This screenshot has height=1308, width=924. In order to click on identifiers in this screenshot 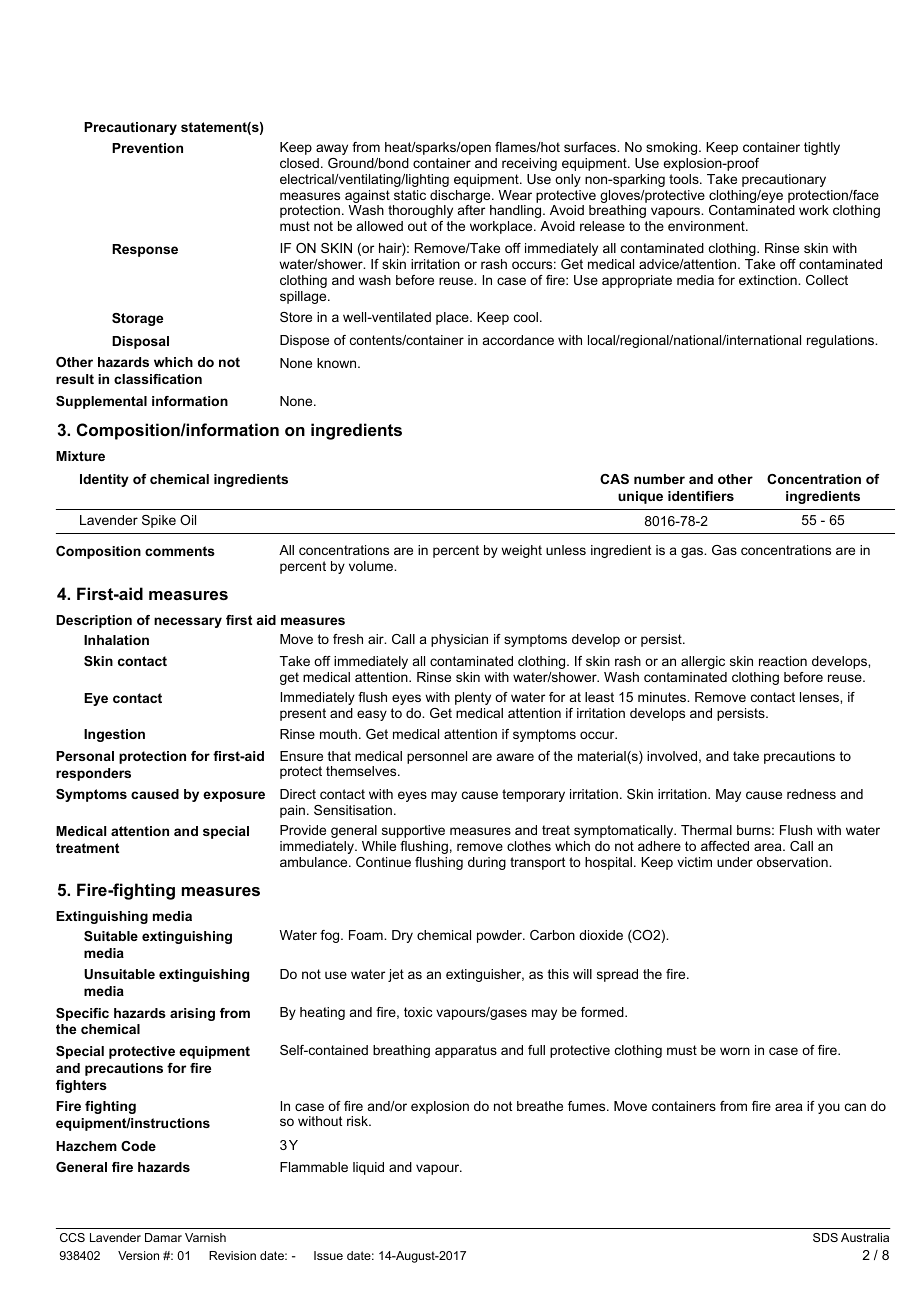, I will do `click(701, 496)`.
